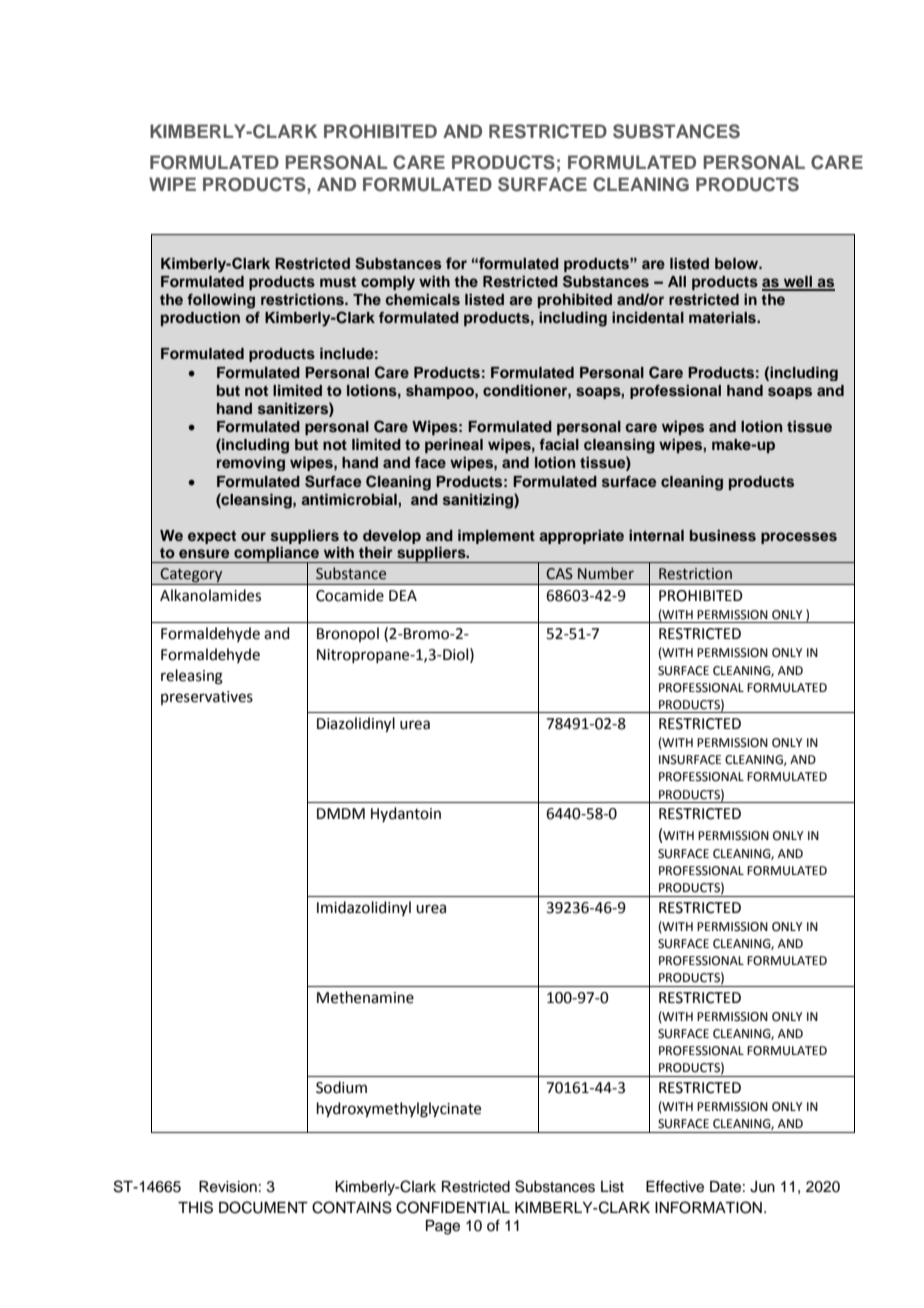 The image size is (924, 1308). Describe the element at coordinates (606, 573) in the screenshot. I see `Number` at that location.
